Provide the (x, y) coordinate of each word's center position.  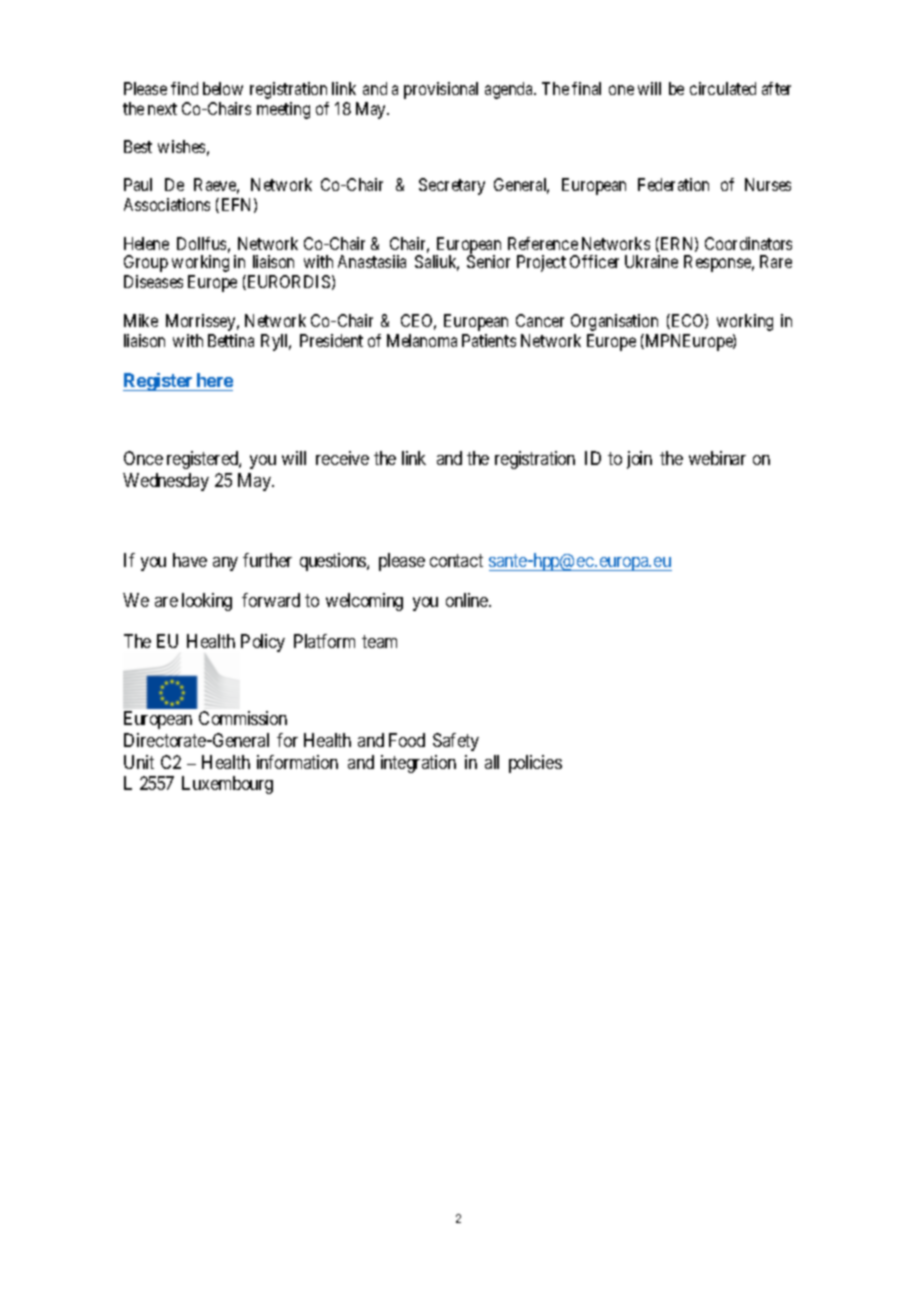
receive (342, 458)
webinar (717, 458)
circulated (723, 88)
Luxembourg (227, 785)
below (223, 88)
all (492, 762)
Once (143, 458)
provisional (441, 90)
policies (535, 764)
